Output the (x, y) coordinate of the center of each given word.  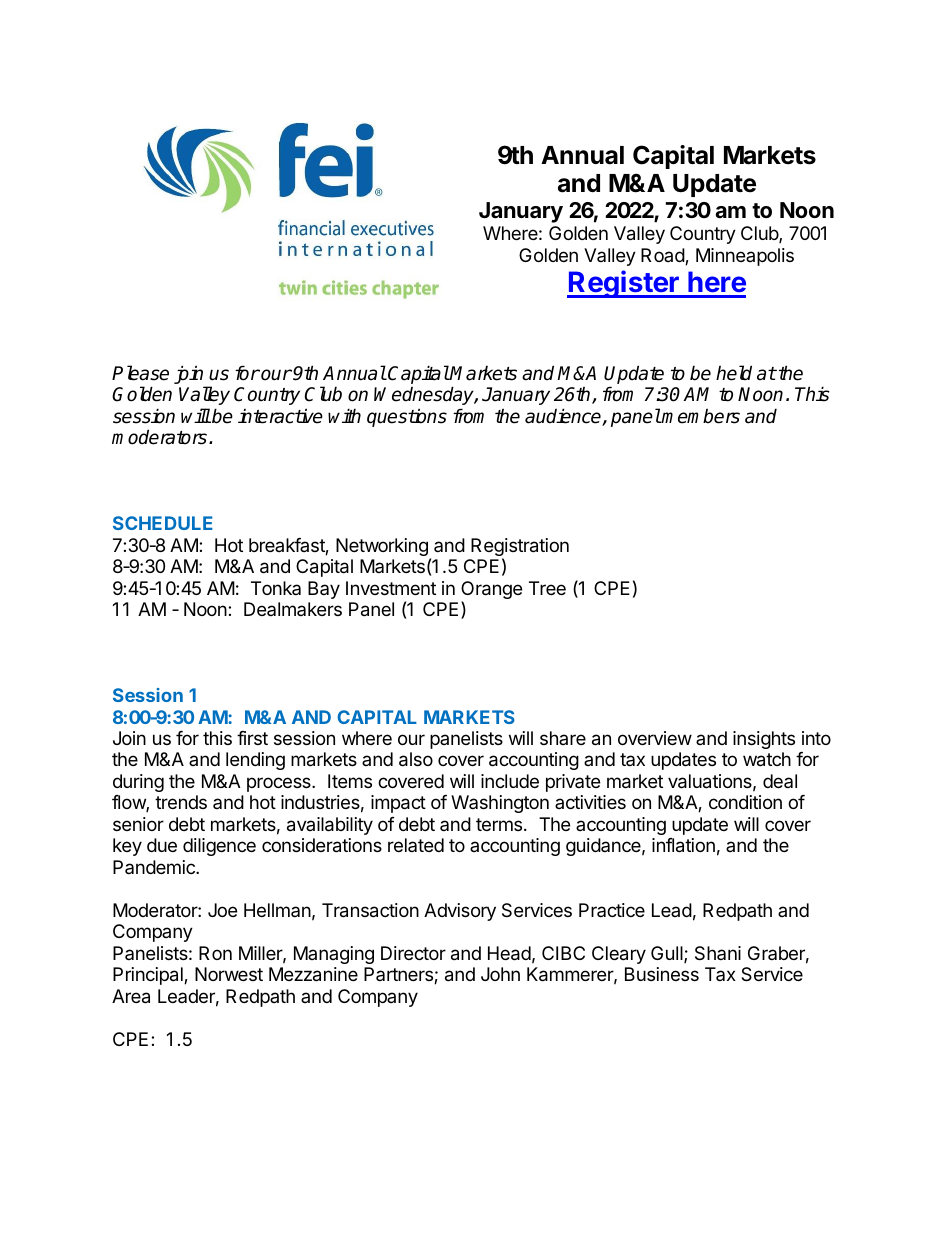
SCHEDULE (163, 523)
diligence (219, 847)
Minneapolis (745, 257)
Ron (215, 953)
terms (500, 824)
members (700, 416)
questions (407, 417)
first (252, 738)
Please (140, 373)
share (563, 738)
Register (624, 284)
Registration (520, 548)
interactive (280, 416)
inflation (683, 845)
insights (764, 740)
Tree (547, 588)
